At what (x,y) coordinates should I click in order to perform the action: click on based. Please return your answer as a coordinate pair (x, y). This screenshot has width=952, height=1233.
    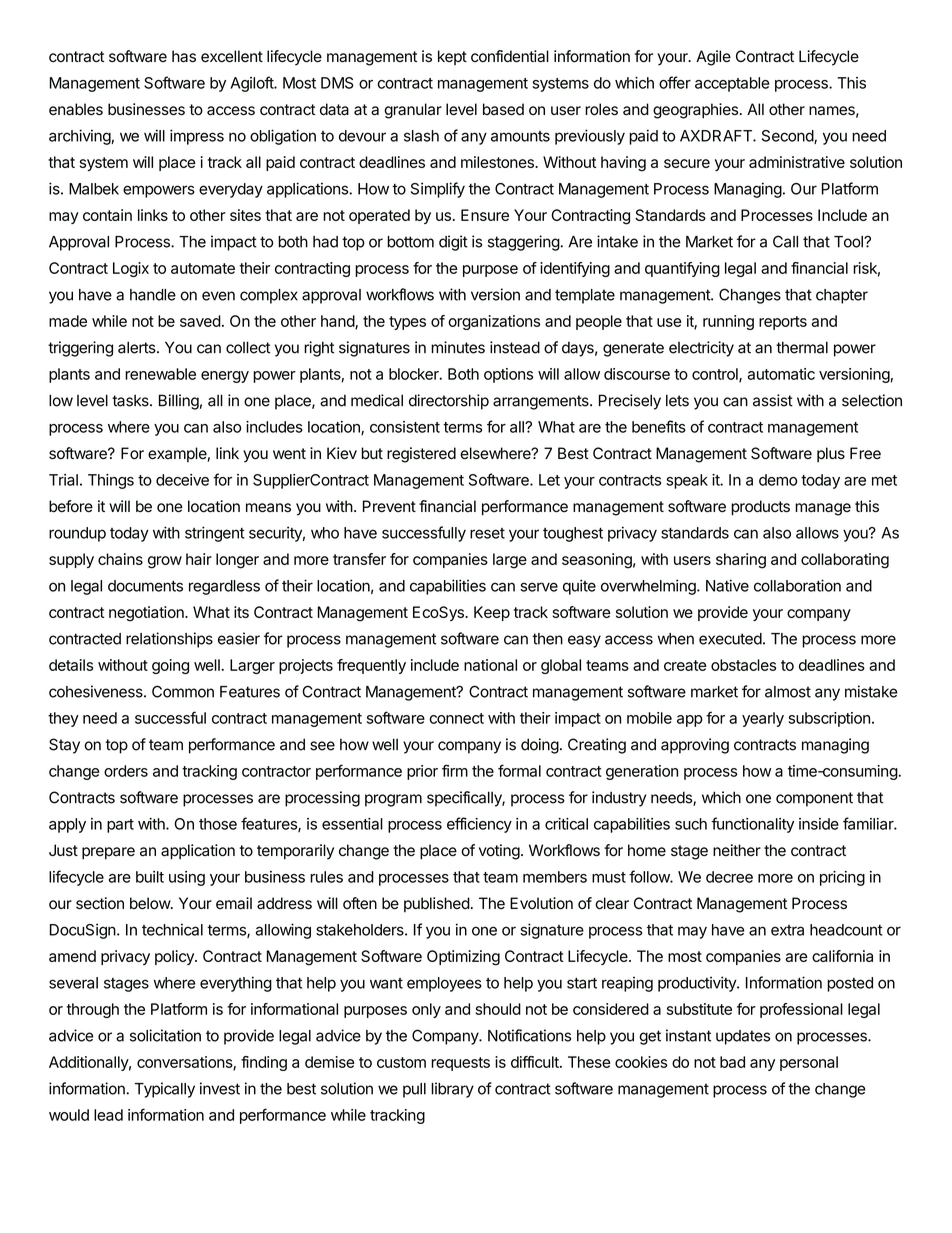
    Looking at the image, I should click on (503, 109).
